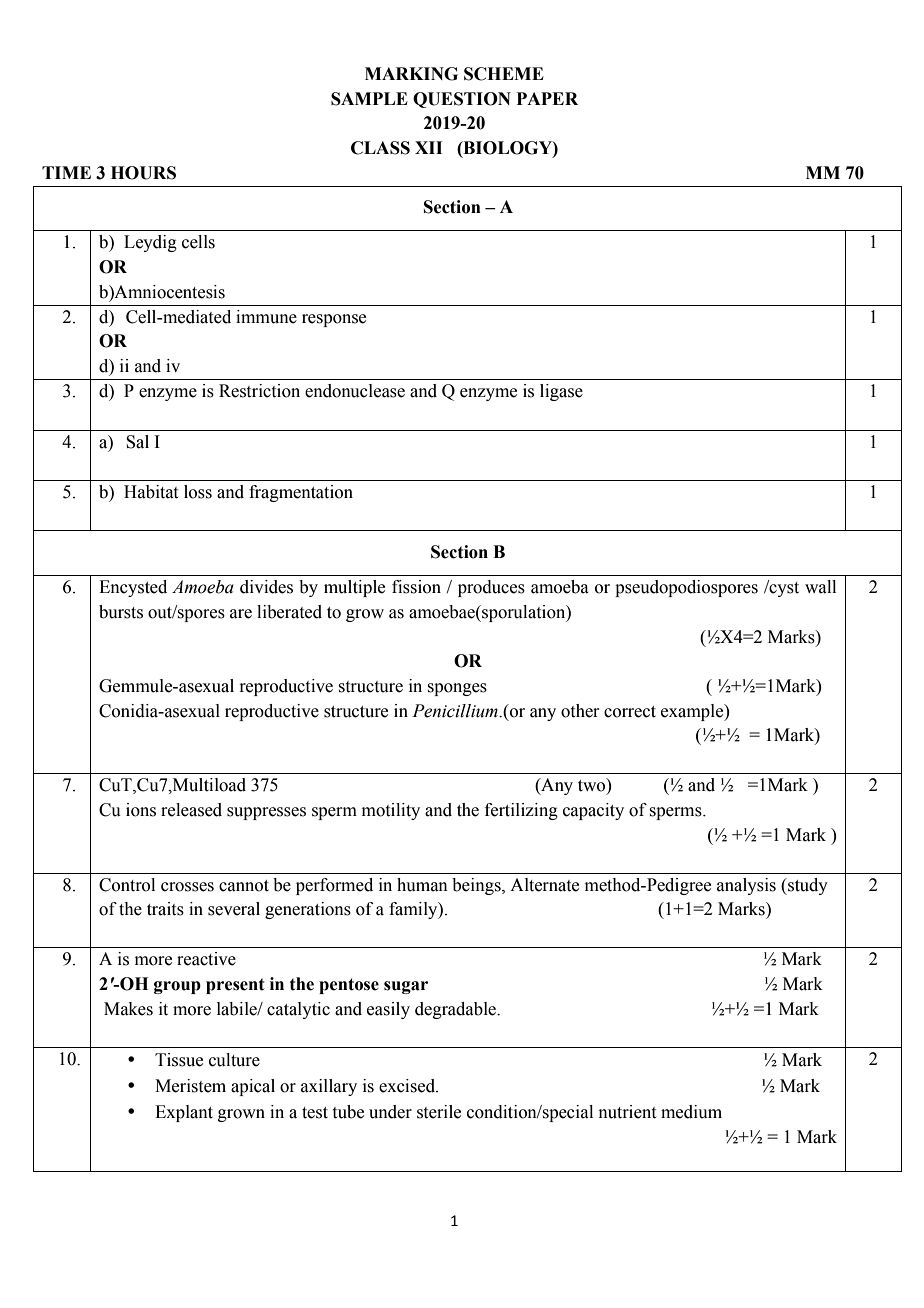 This screenshot has width=924, height=1308. Describe the element at coordinates (416, 587) in the screenshot. I see `fission` at that location.
